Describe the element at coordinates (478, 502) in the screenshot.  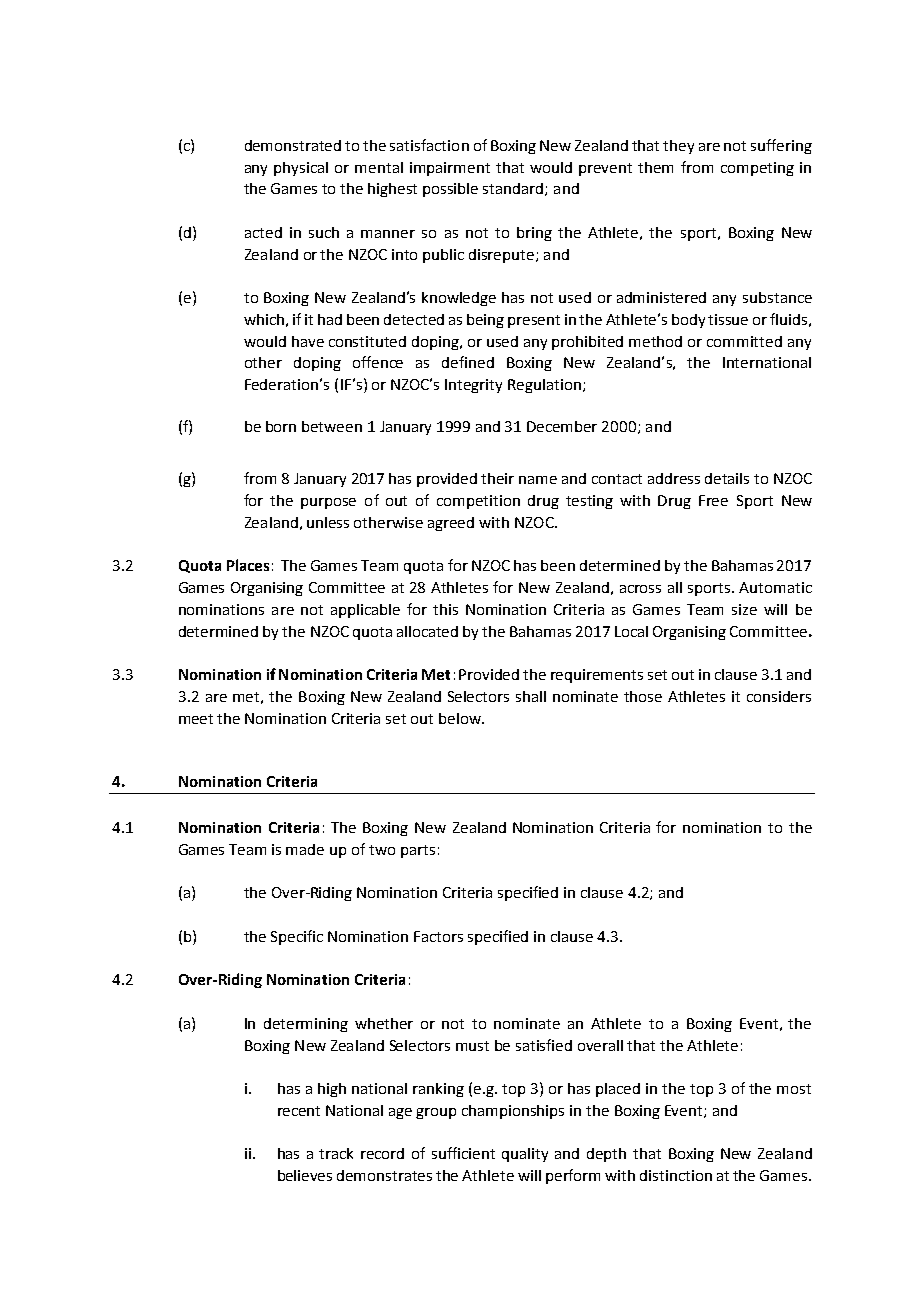
I see `competition` at that location.
